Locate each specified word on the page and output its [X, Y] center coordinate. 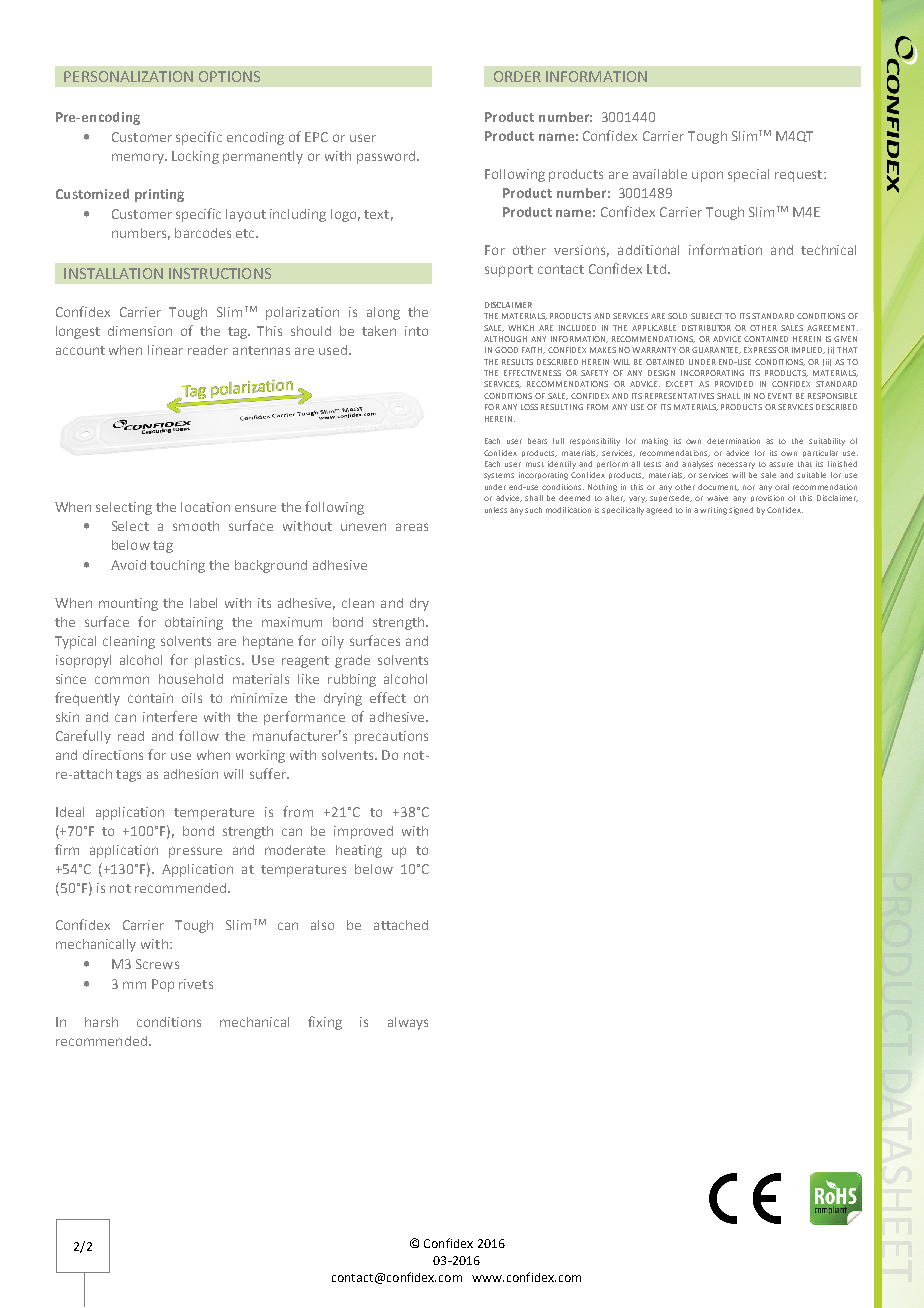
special [748, 175]
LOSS [529, 407]
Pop [163, 985]
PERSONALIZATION [128, 76]
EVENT [780, 396]
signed [741, 511]
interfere [170, 716]
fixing [325, 1023]
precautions [391, 737]
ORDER [517, 76]
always [408, 1023]
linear [165, 350]
